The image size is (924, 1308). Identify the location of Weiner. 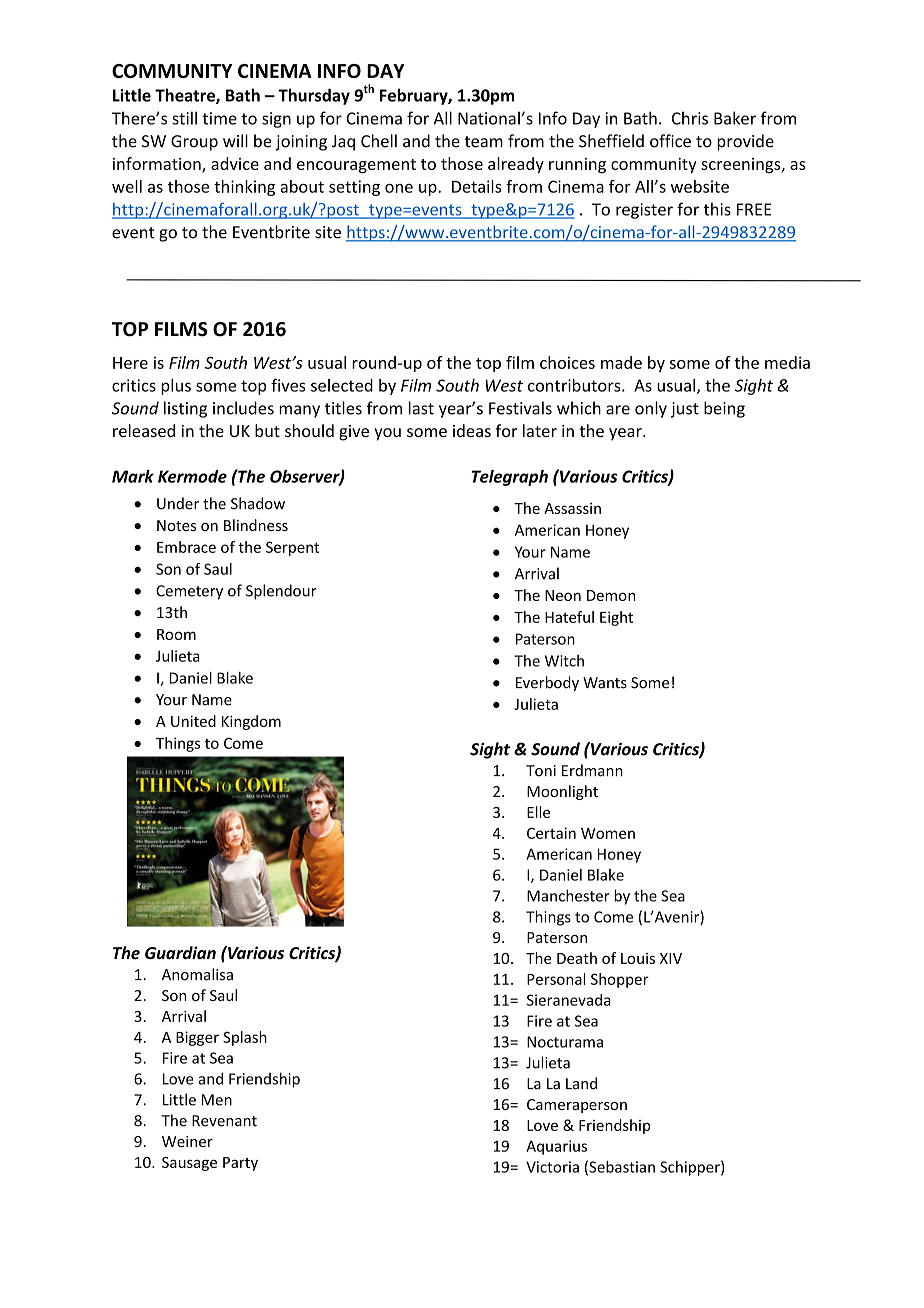
(187, 1141).
